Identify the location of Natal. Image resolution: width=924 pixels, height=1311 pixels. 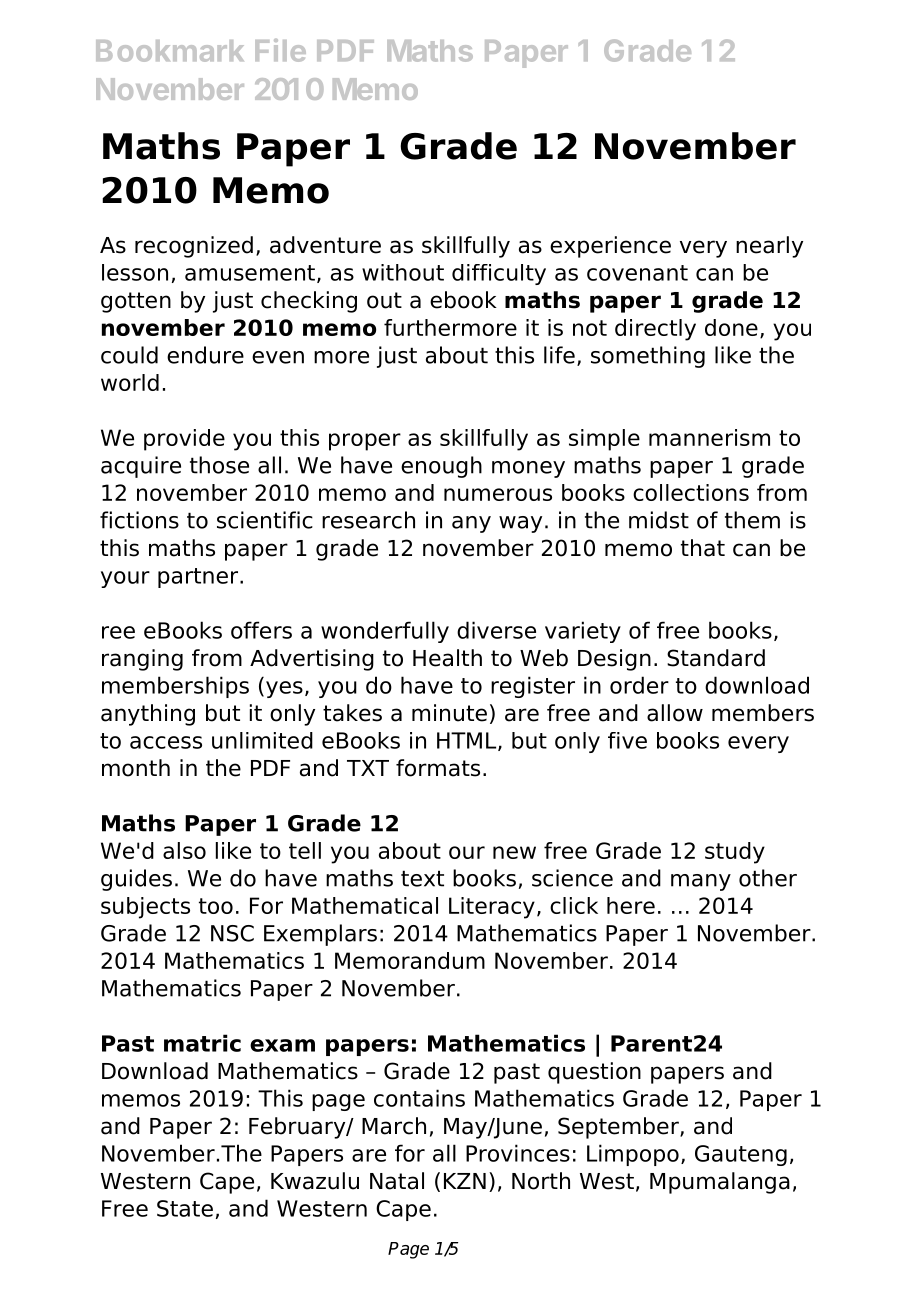
(397, 1181).
